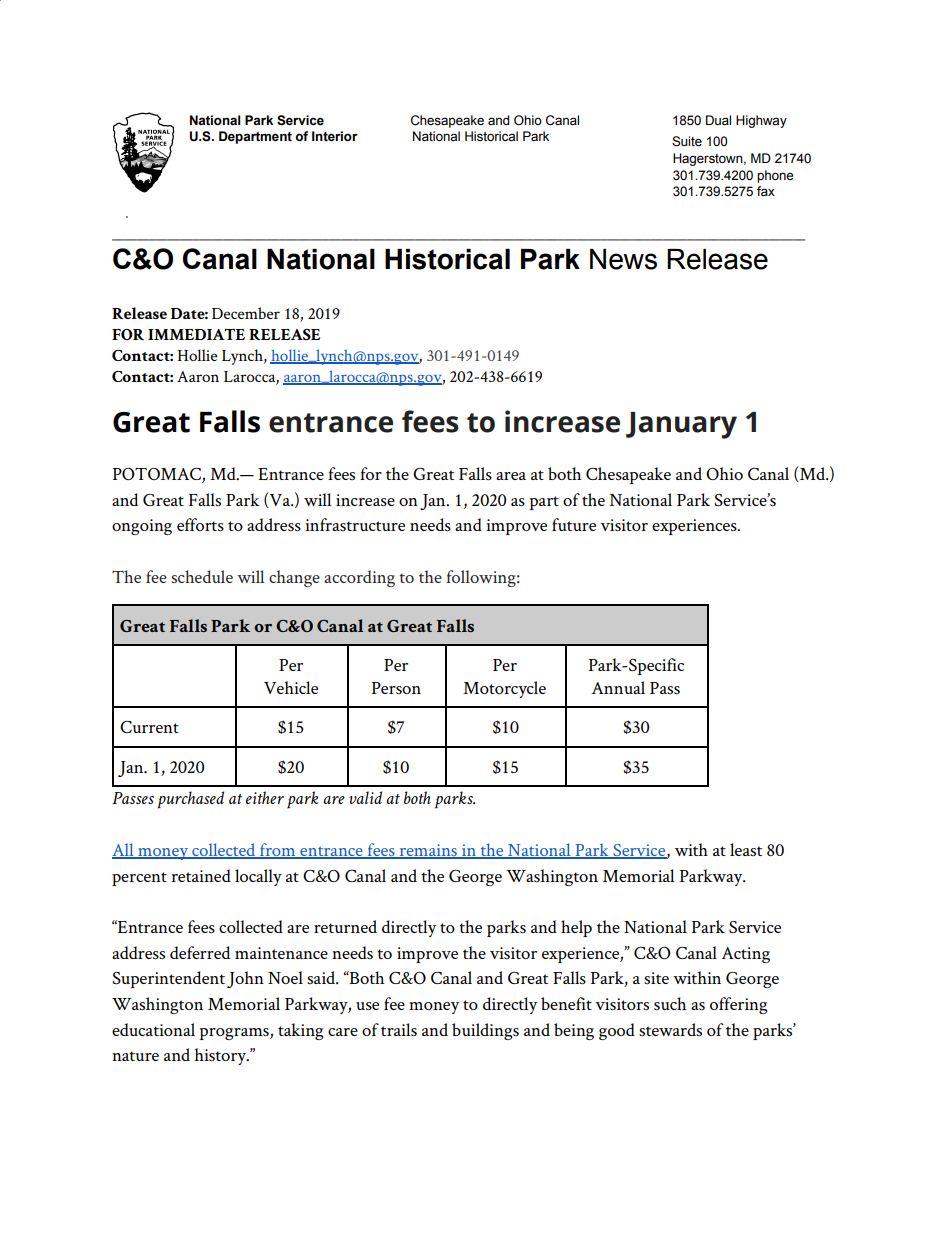 The width and height of the document is (952, 1233). I want to click on News, so click(623, 259).
